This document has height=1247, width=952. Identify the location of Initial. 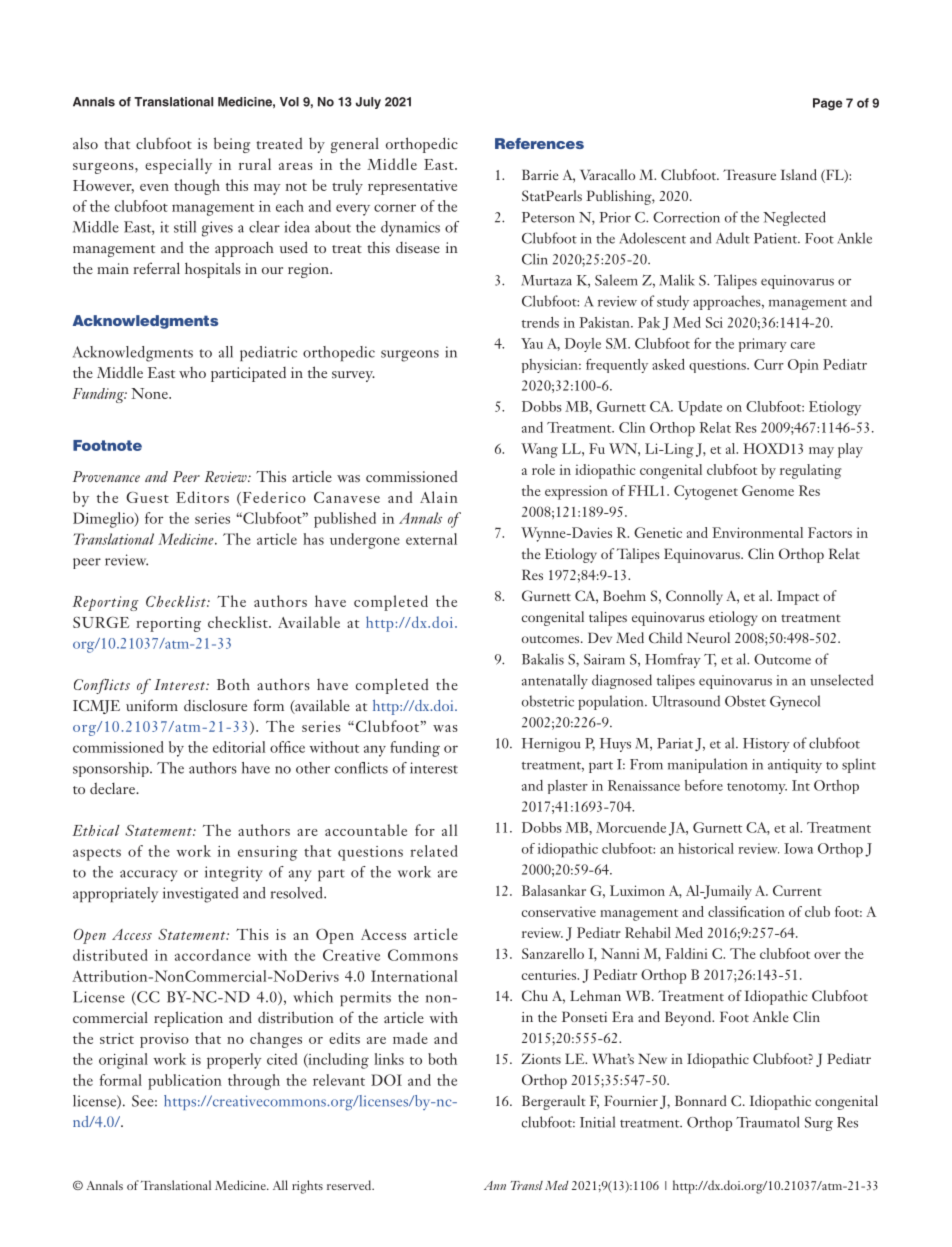
(597, 1122).
